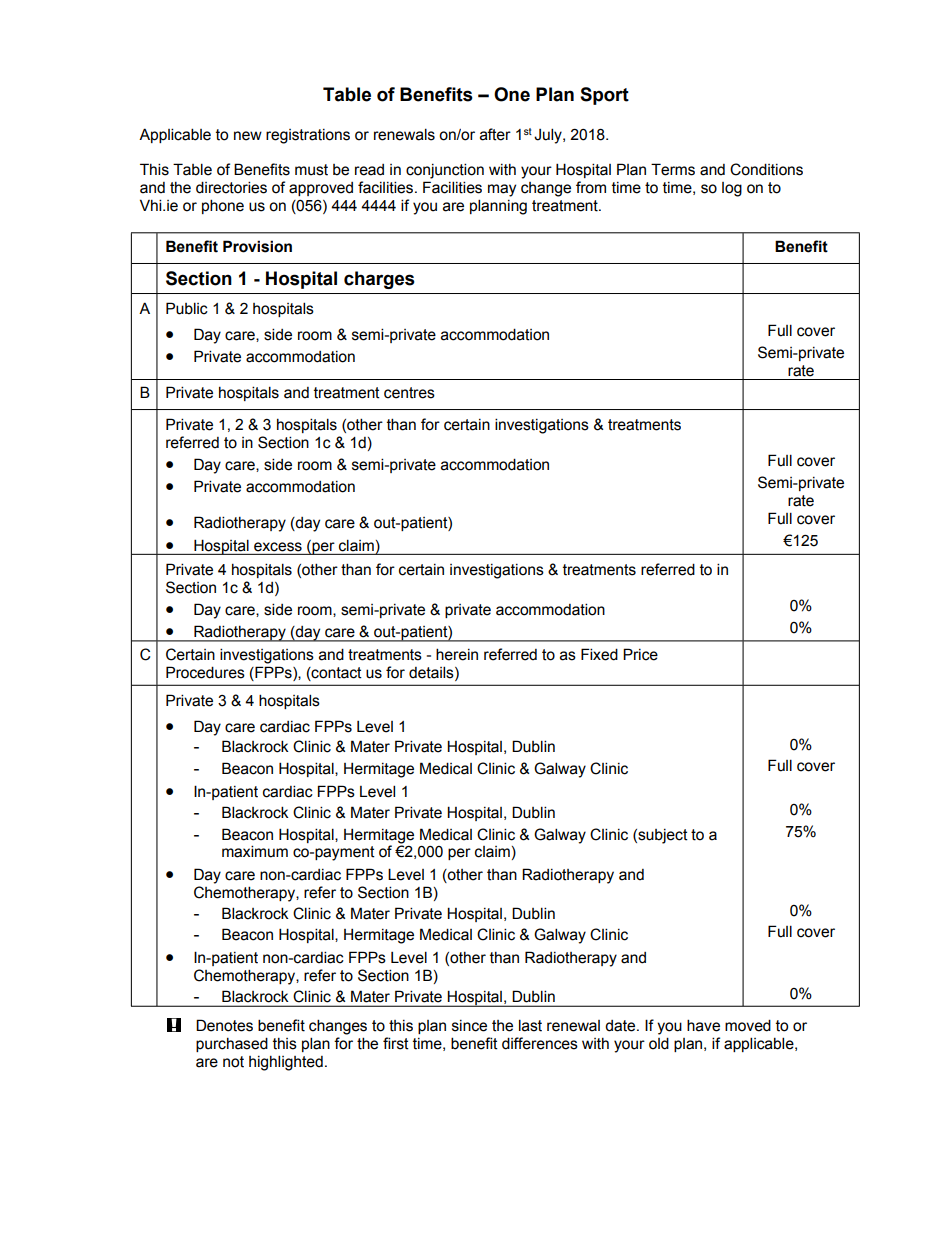  I want to click on Terms, so click(673, 169).
